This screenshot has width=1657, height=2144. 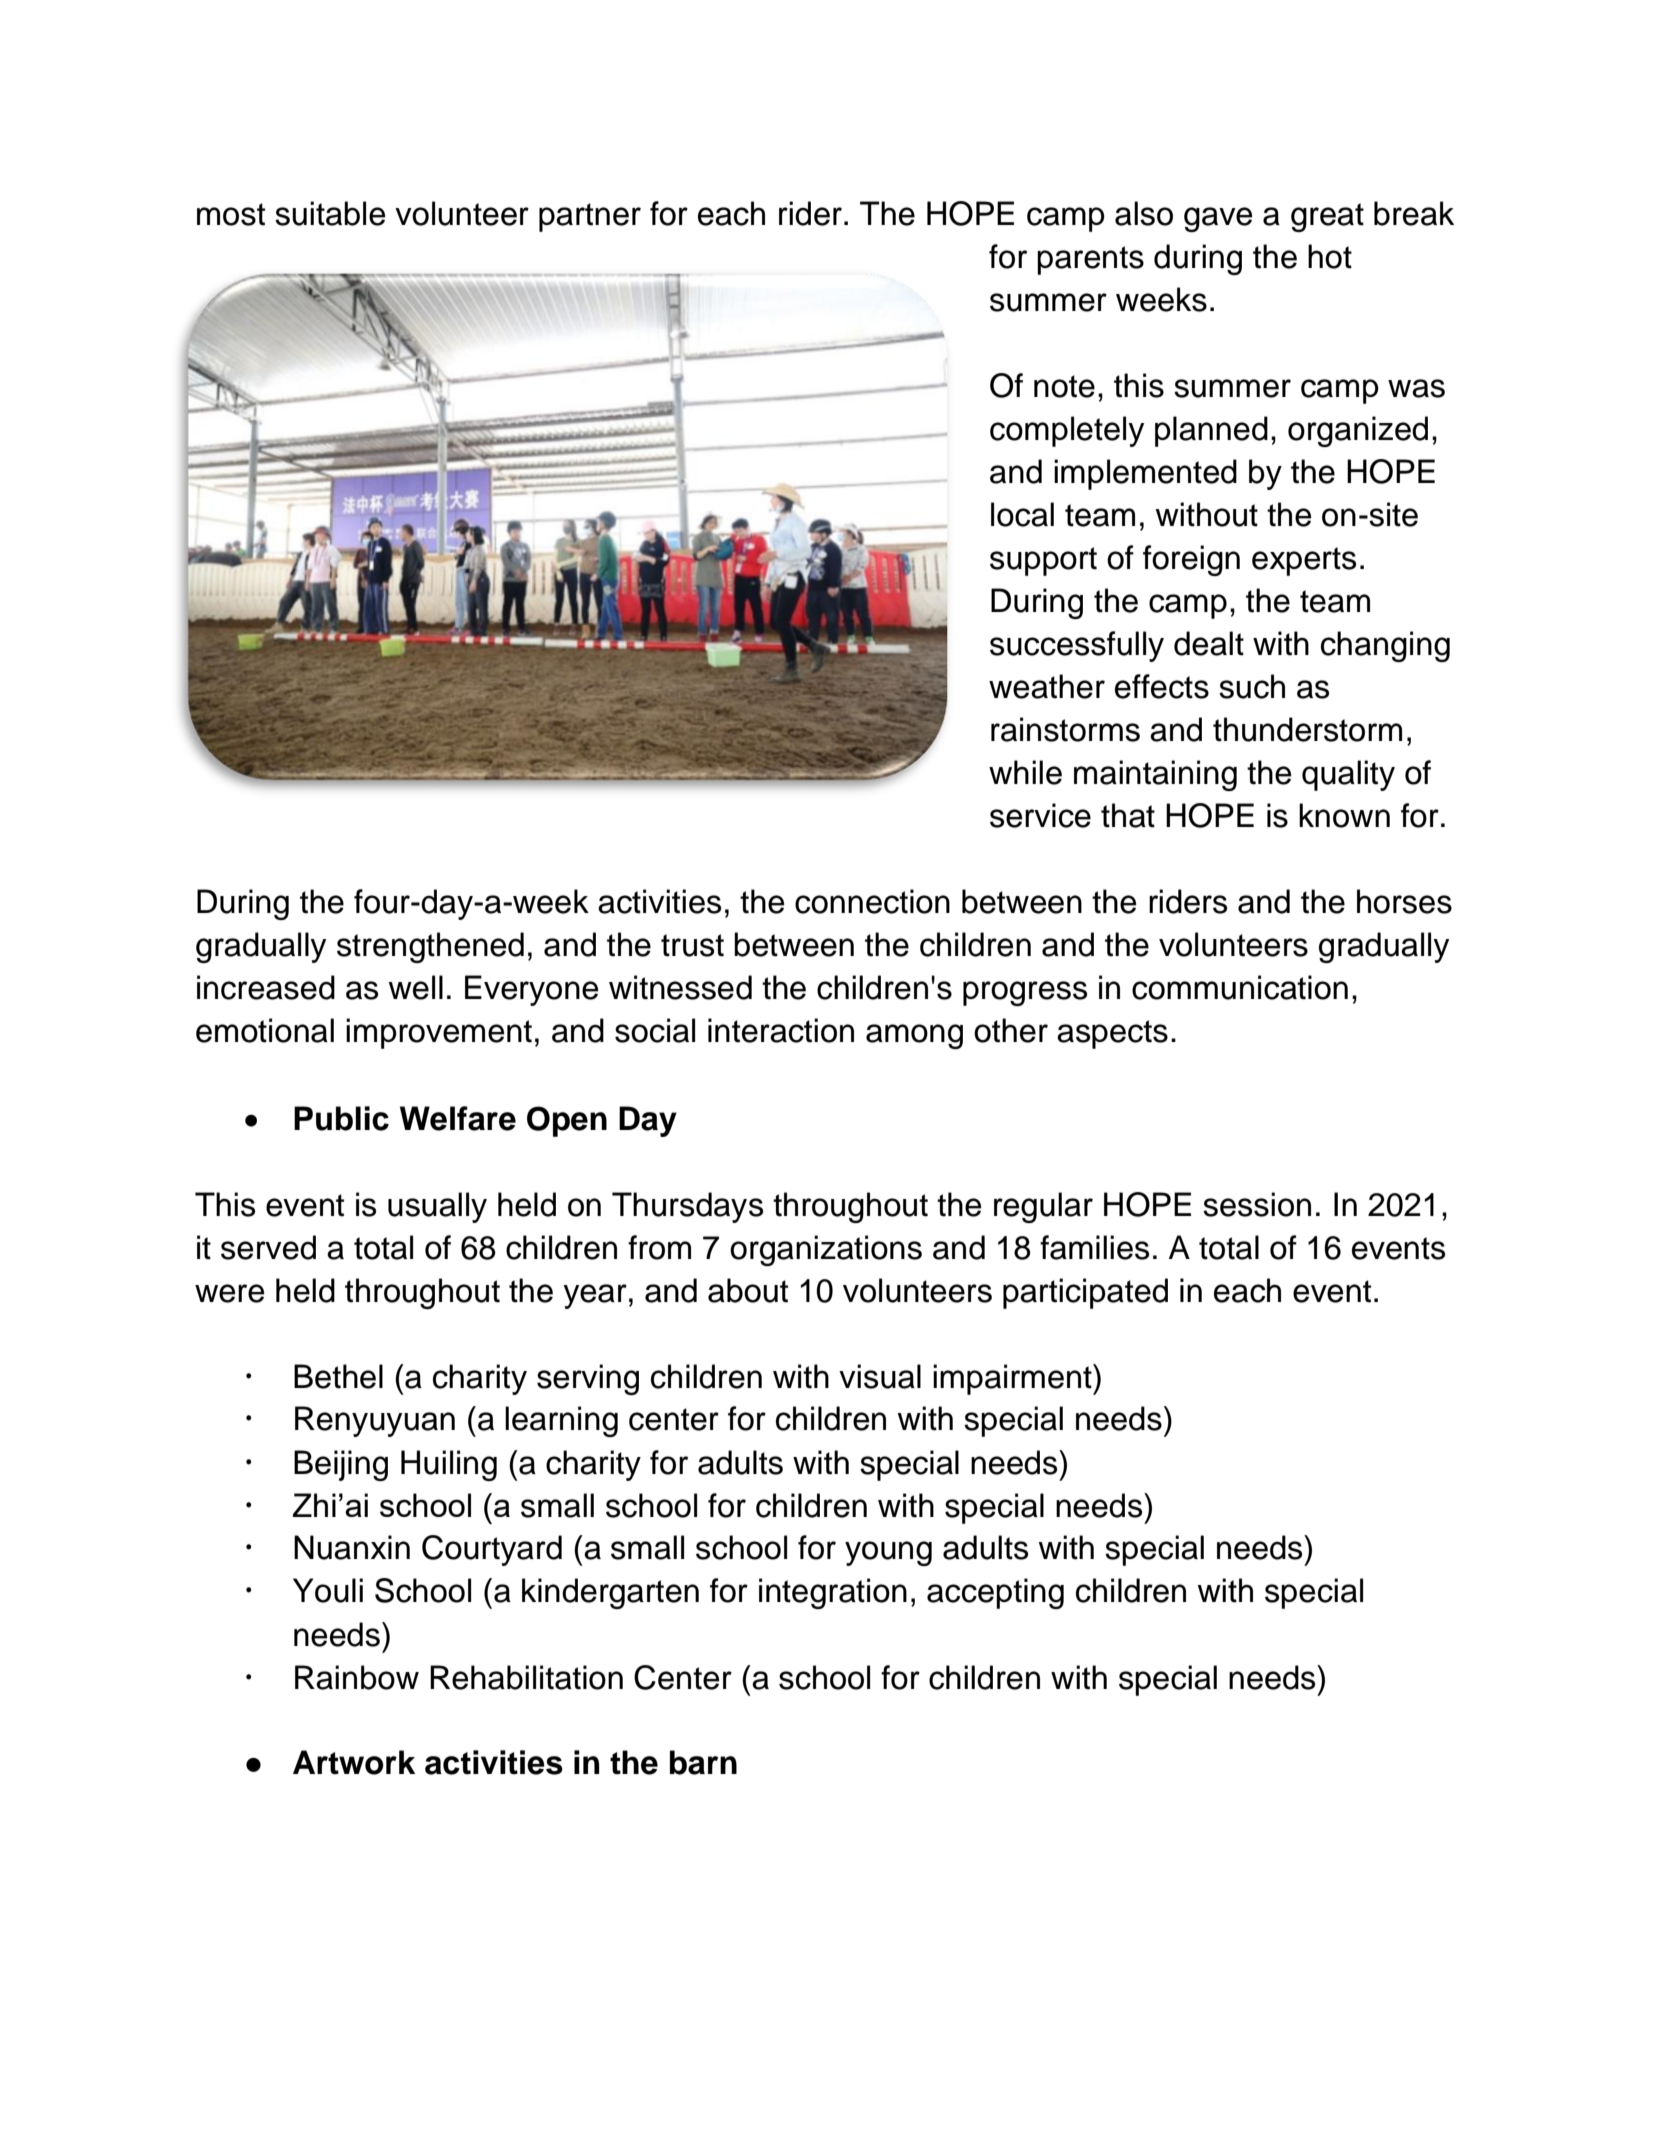 I want to click on communication, so click(x=1240, y=987).
